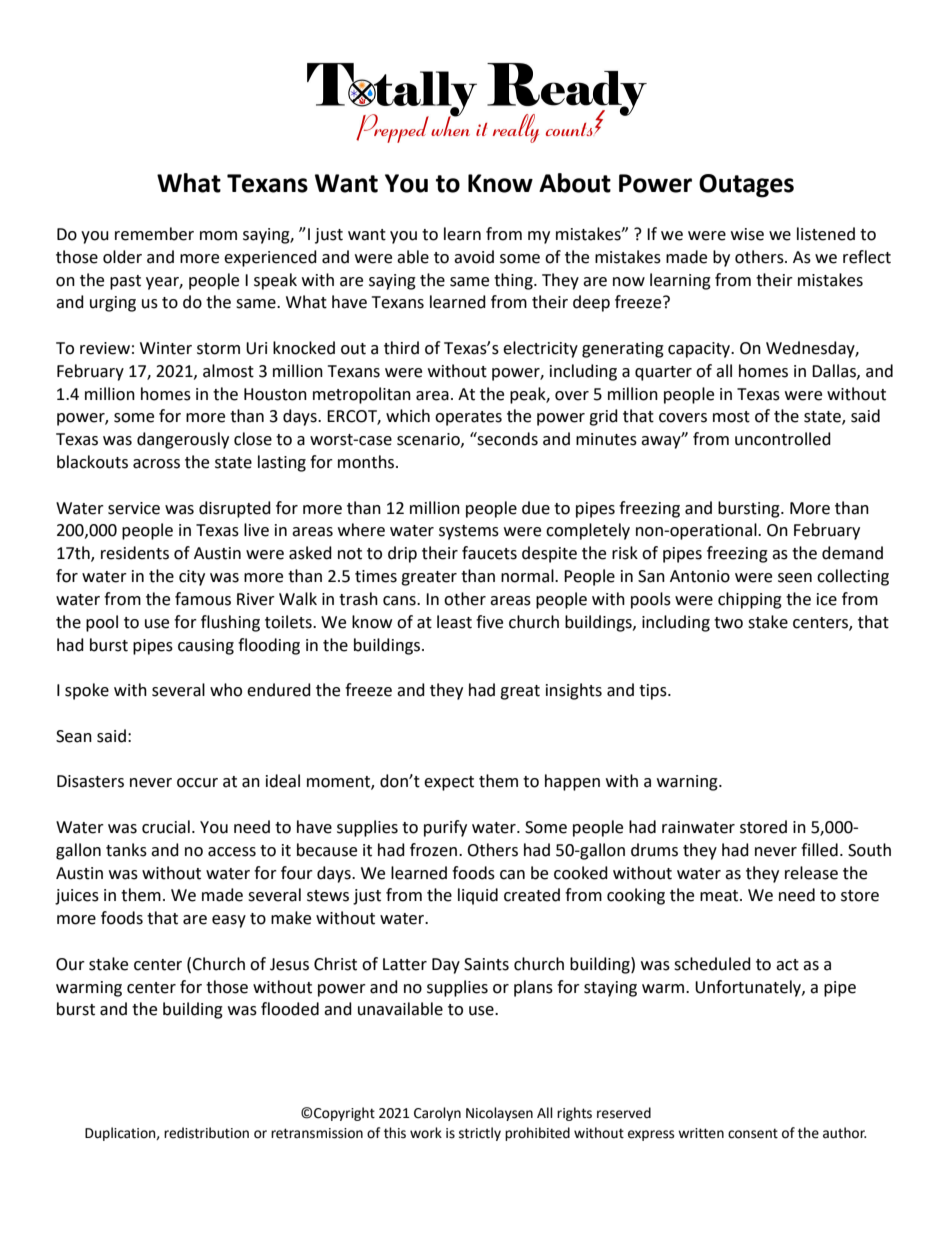  Describe the element at coordinates (206, 1133) in the screenshot. I see `redistribution` at that location.
